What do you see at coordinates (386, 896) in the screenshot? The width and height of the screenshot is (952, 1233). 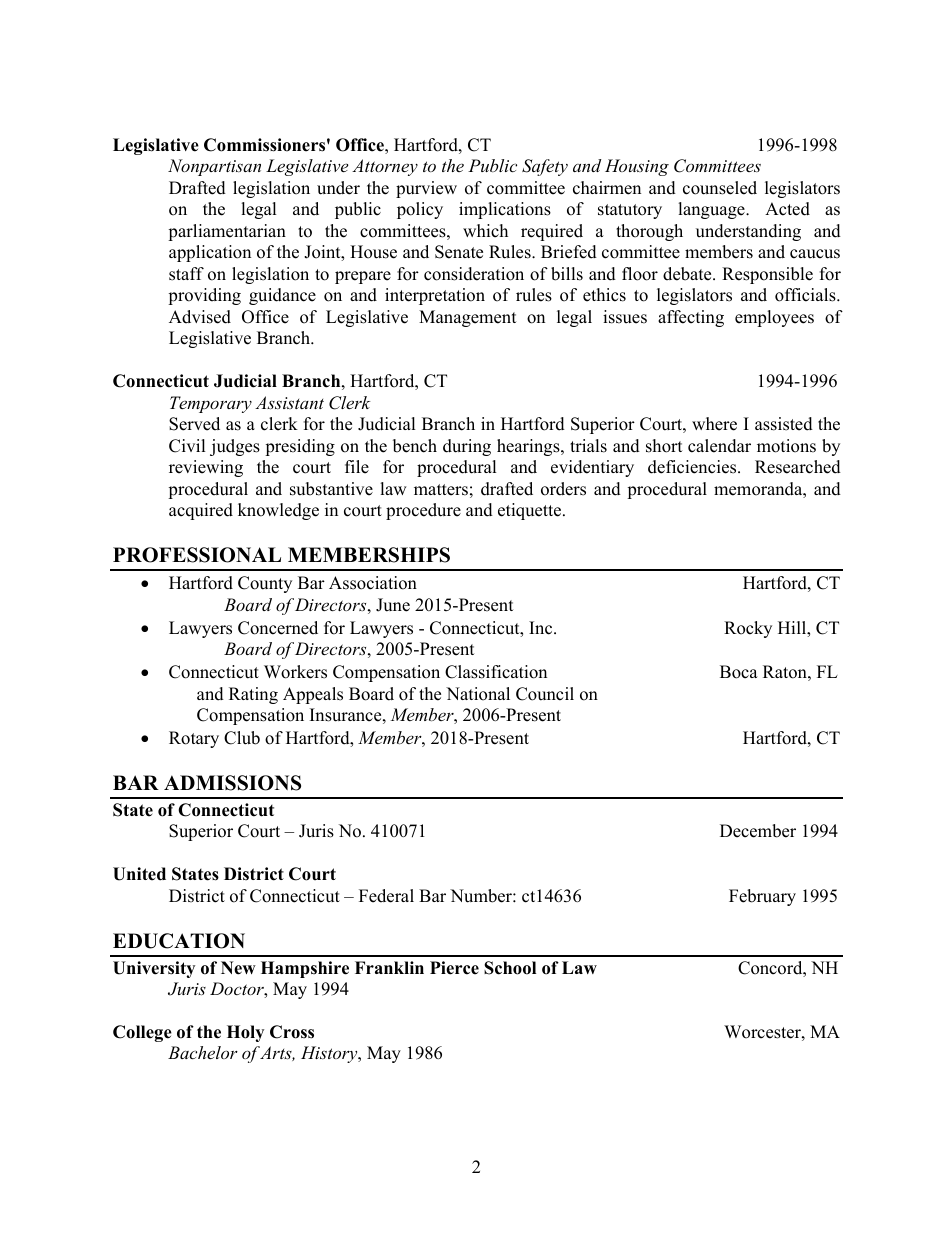 I see `Federal` at bounding box center [386, 896].
